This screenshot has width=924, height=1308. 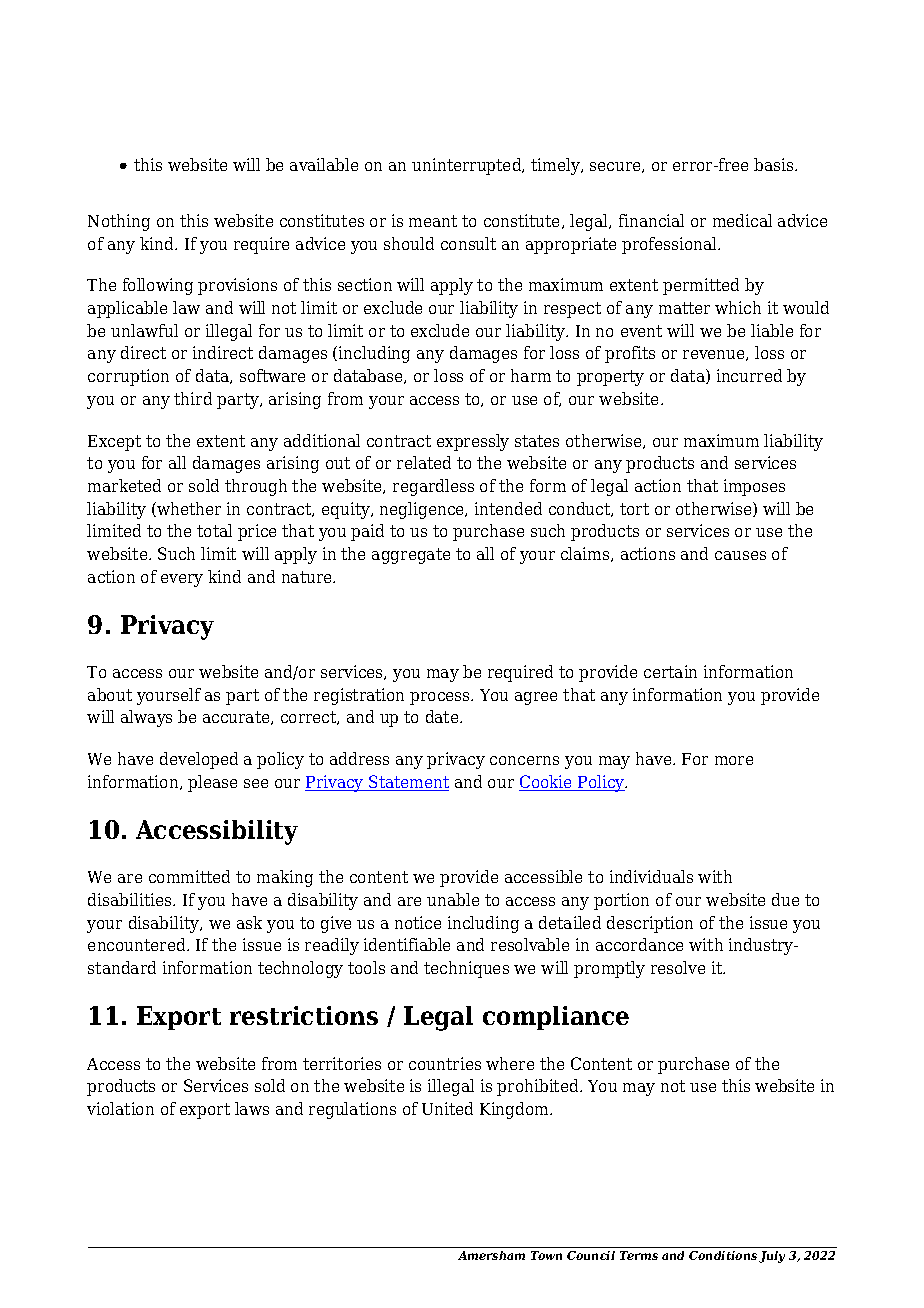 What do you see at coordinates (119, 222) in the screenshot?
I see `Nothing` at bounding box center [119, 222].
